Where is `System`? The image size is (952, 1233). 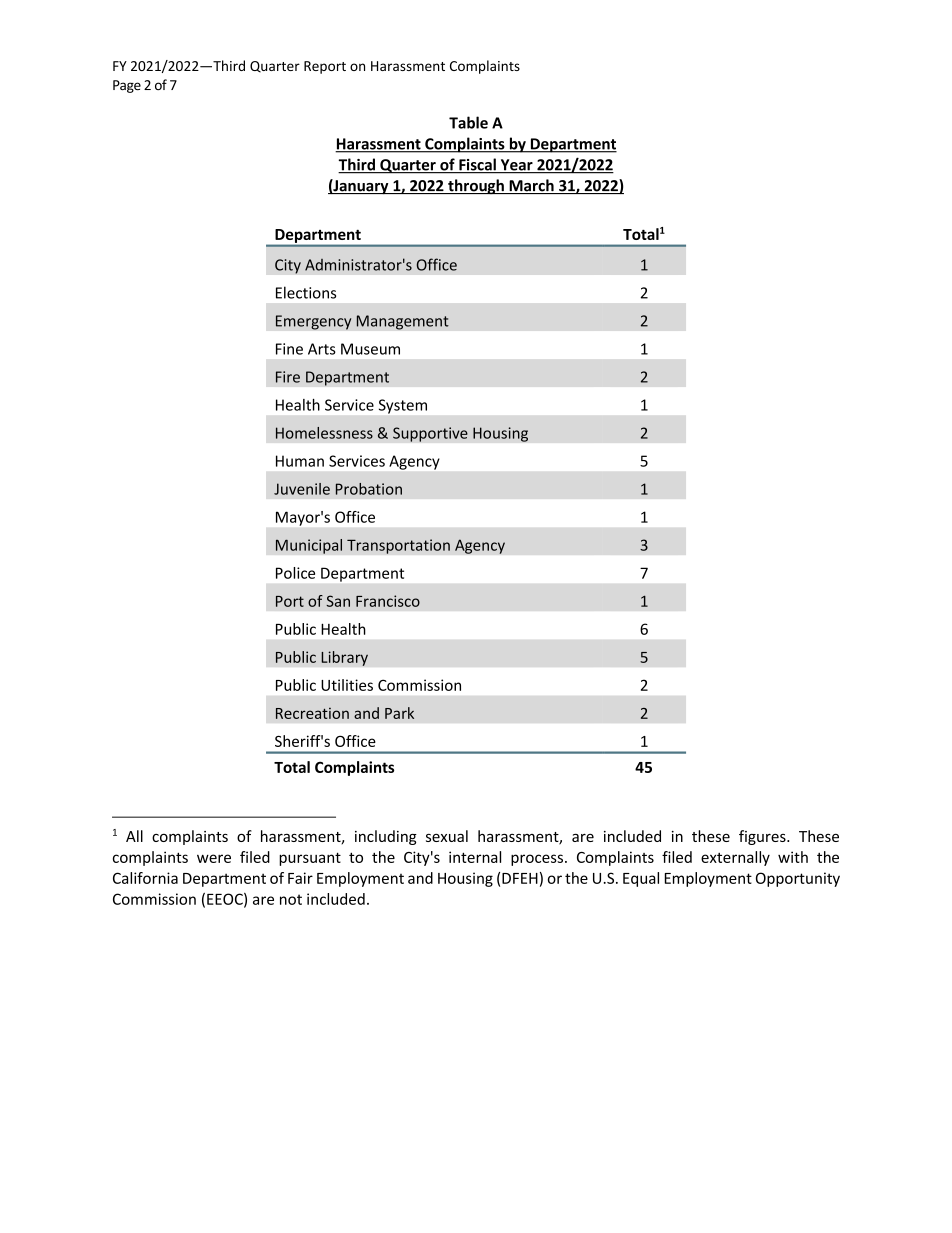
System is located at coordinates (403, 406).
